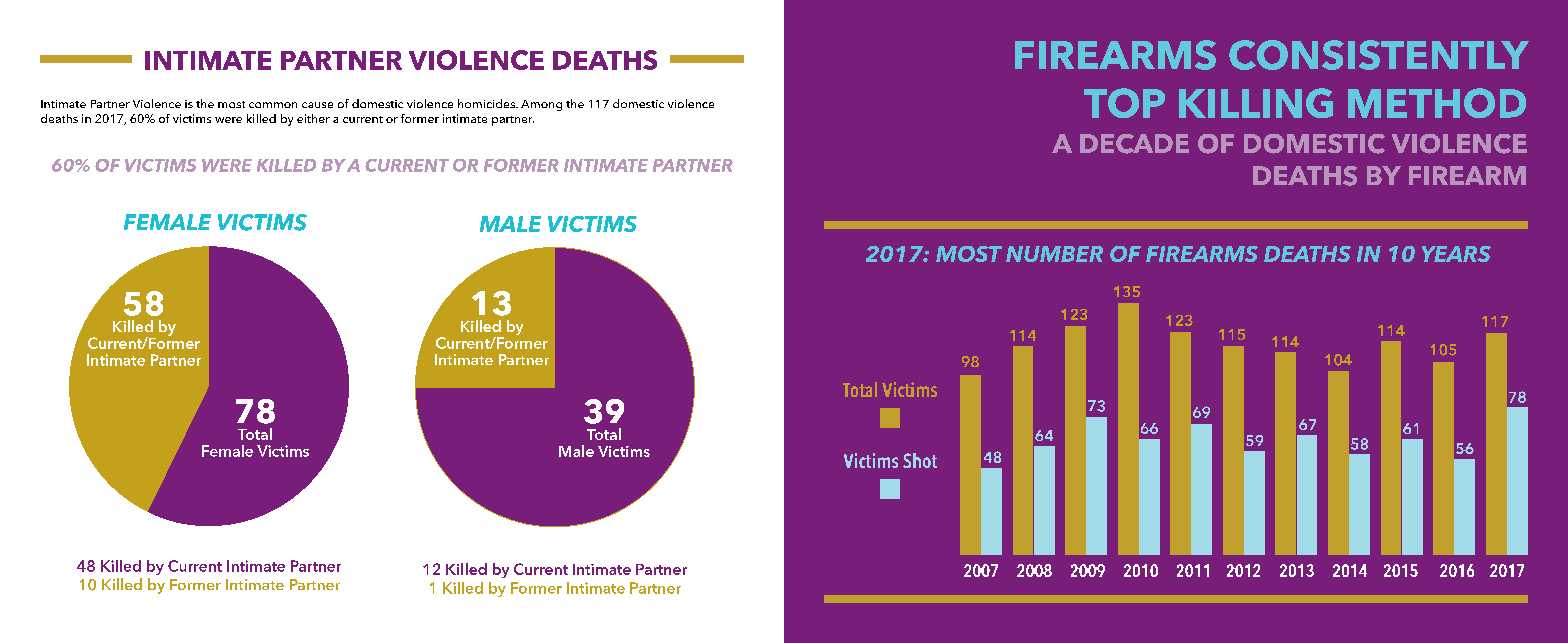 Image resolution: width=1568 pixels, height=643 pixels. I want to click on KILLING, so click(1256, 103).
